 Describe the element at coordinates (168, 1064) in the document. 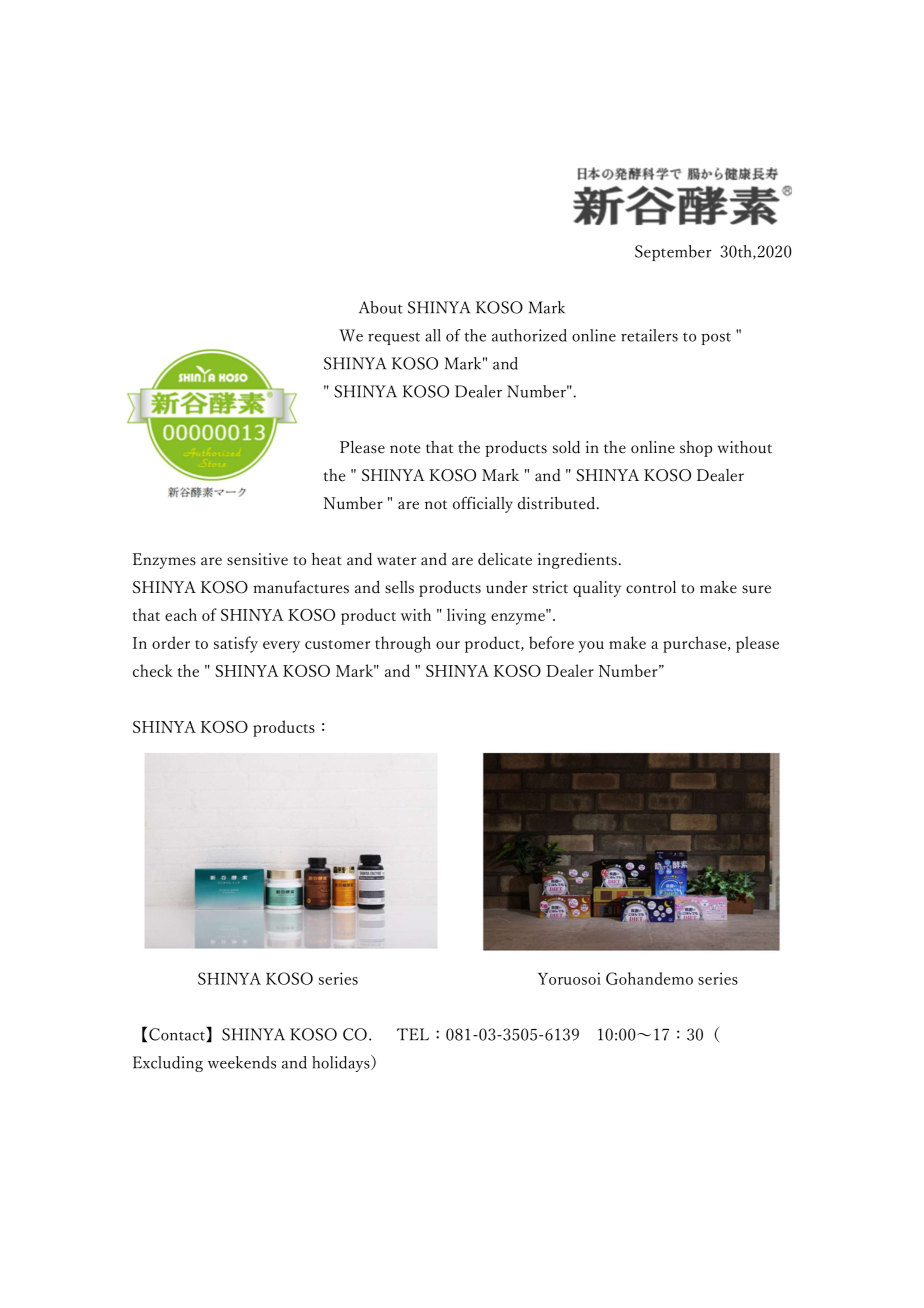

I see `Excluding` at that location.
